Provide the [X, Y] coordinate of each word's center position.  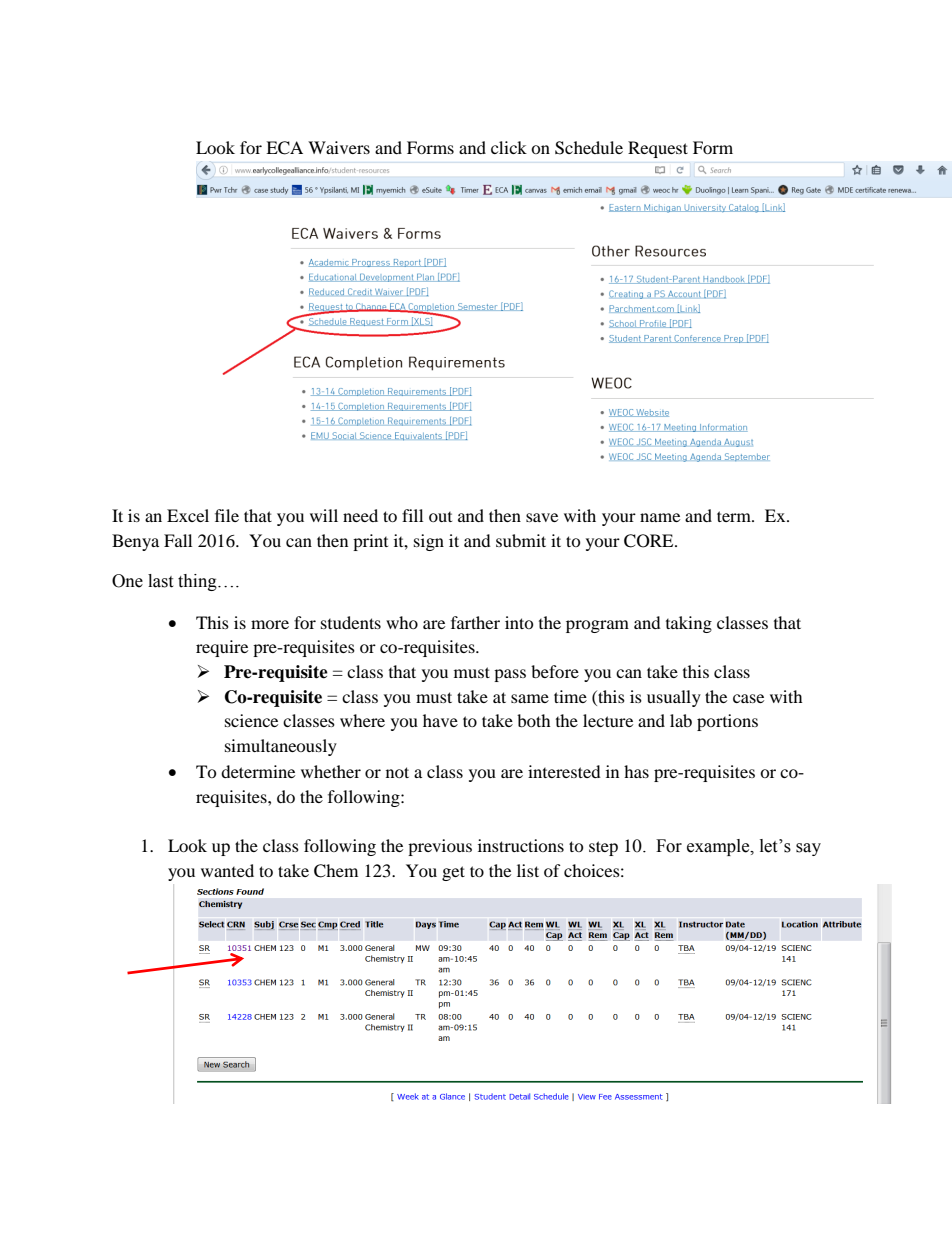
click [509, 147]
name [660, 517]
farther [475, 622]
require [222, 648]
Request [658, 149]
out [440, 517]
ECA [284, 148]
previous [440, 847]
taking [689, 624]
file [227, 515]
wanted [227, 870]
